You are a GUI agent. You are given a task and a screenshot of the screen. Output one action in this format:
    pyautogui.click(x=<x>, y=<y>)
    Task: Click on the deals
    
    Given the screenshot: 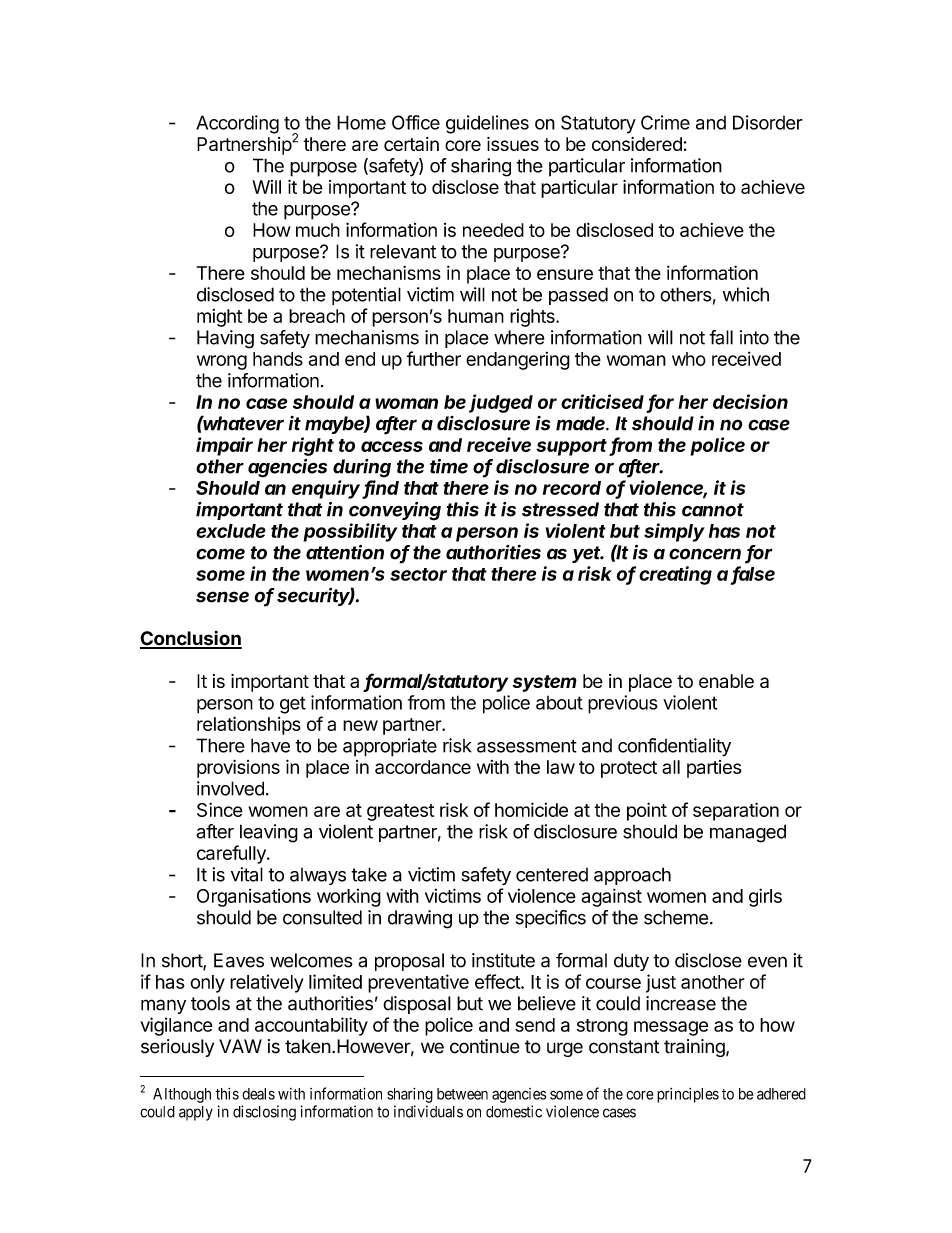 What is the action you would take?
    pyautogui.click(x=258, y=1094)
